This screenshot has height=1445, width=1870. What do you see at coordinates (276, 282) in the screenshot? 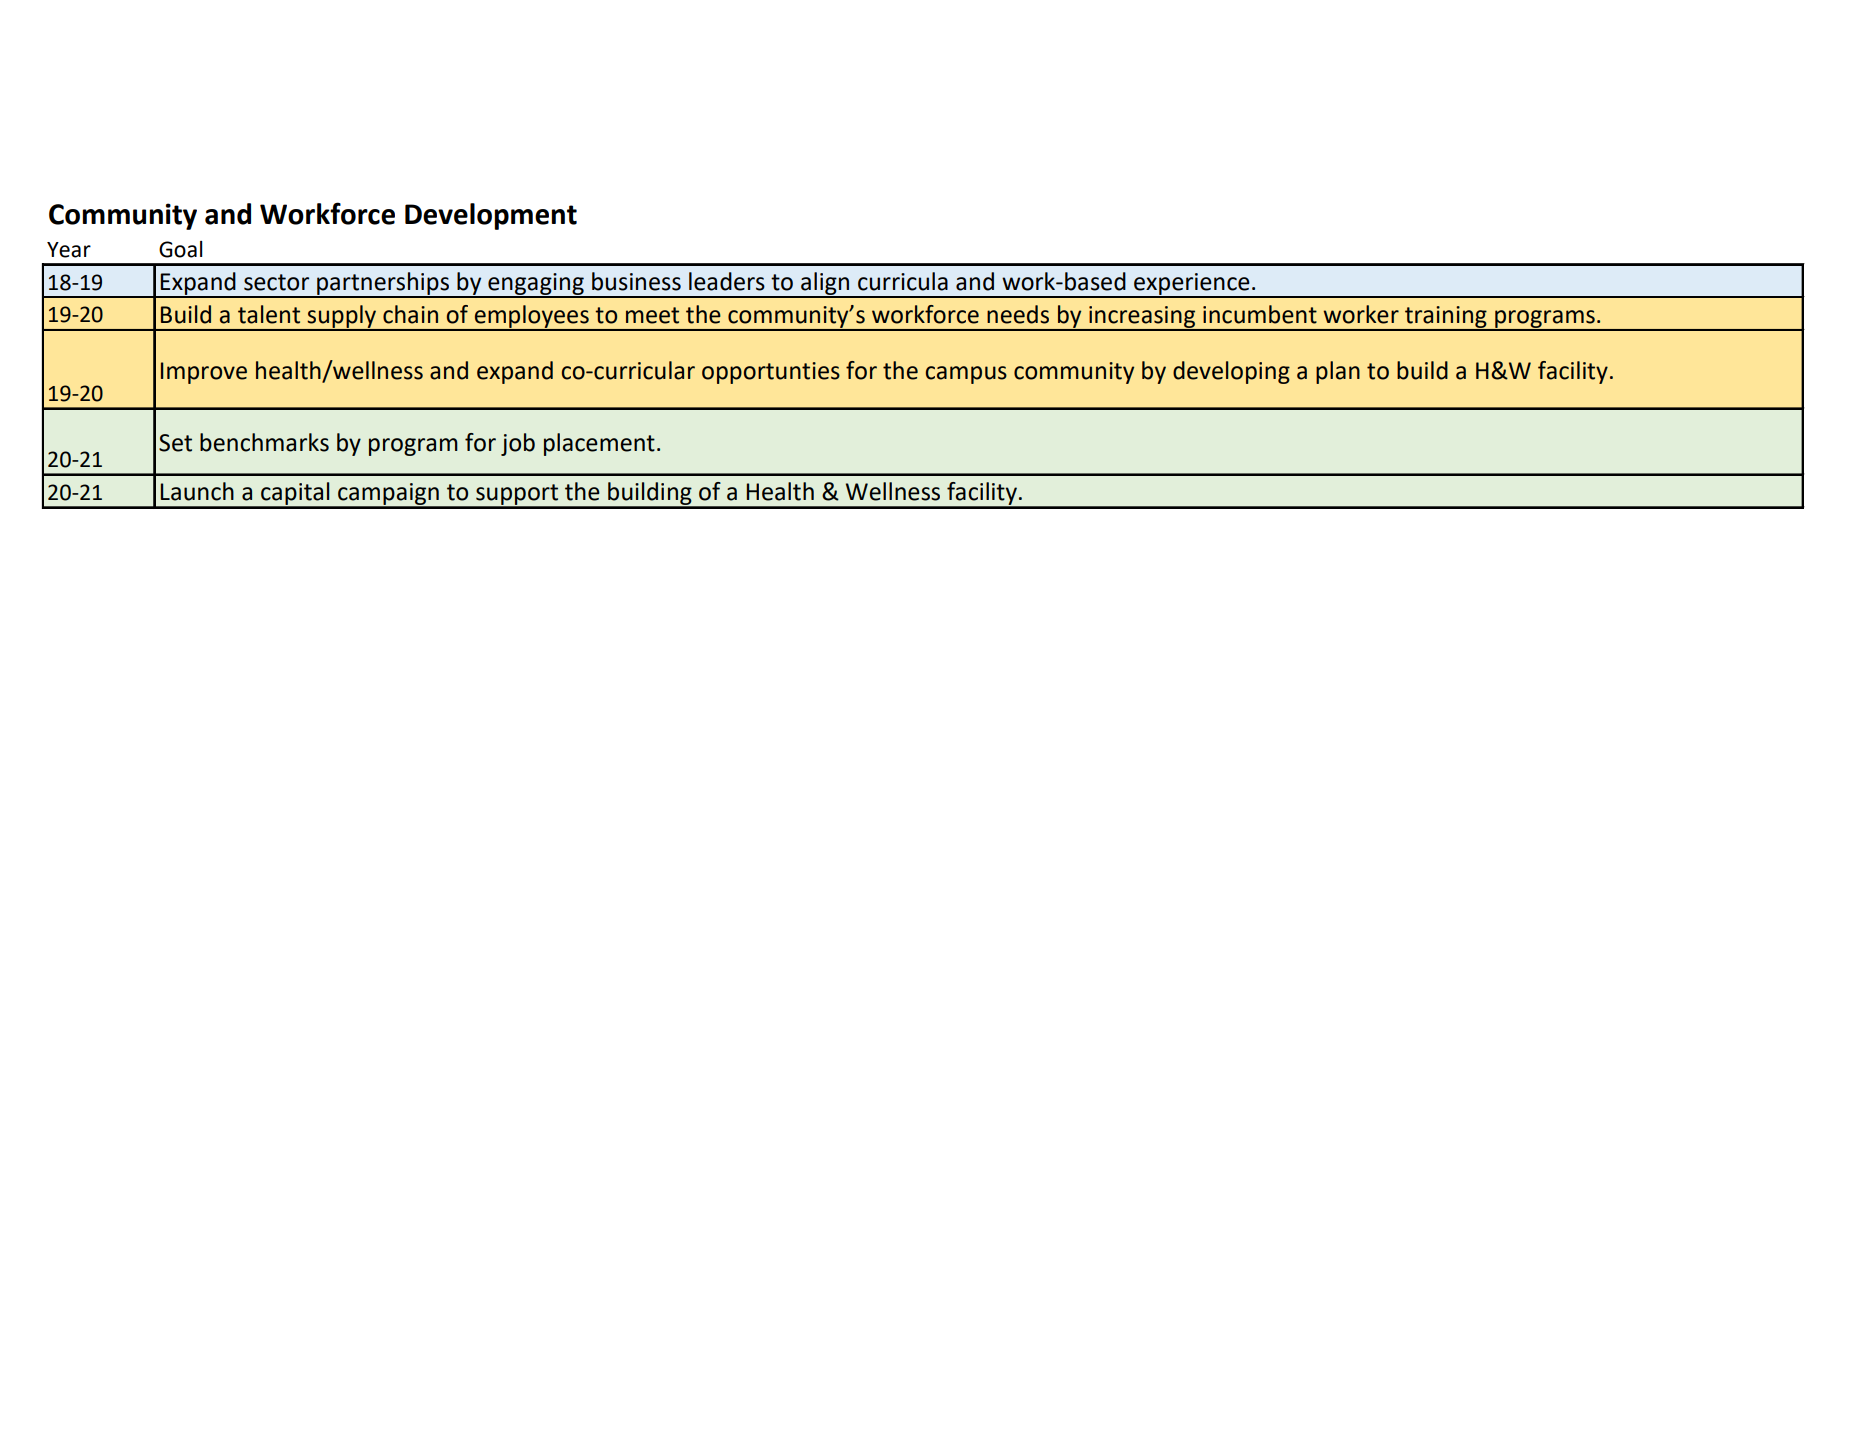
I see `sector` at bounding box center [276, 282].
